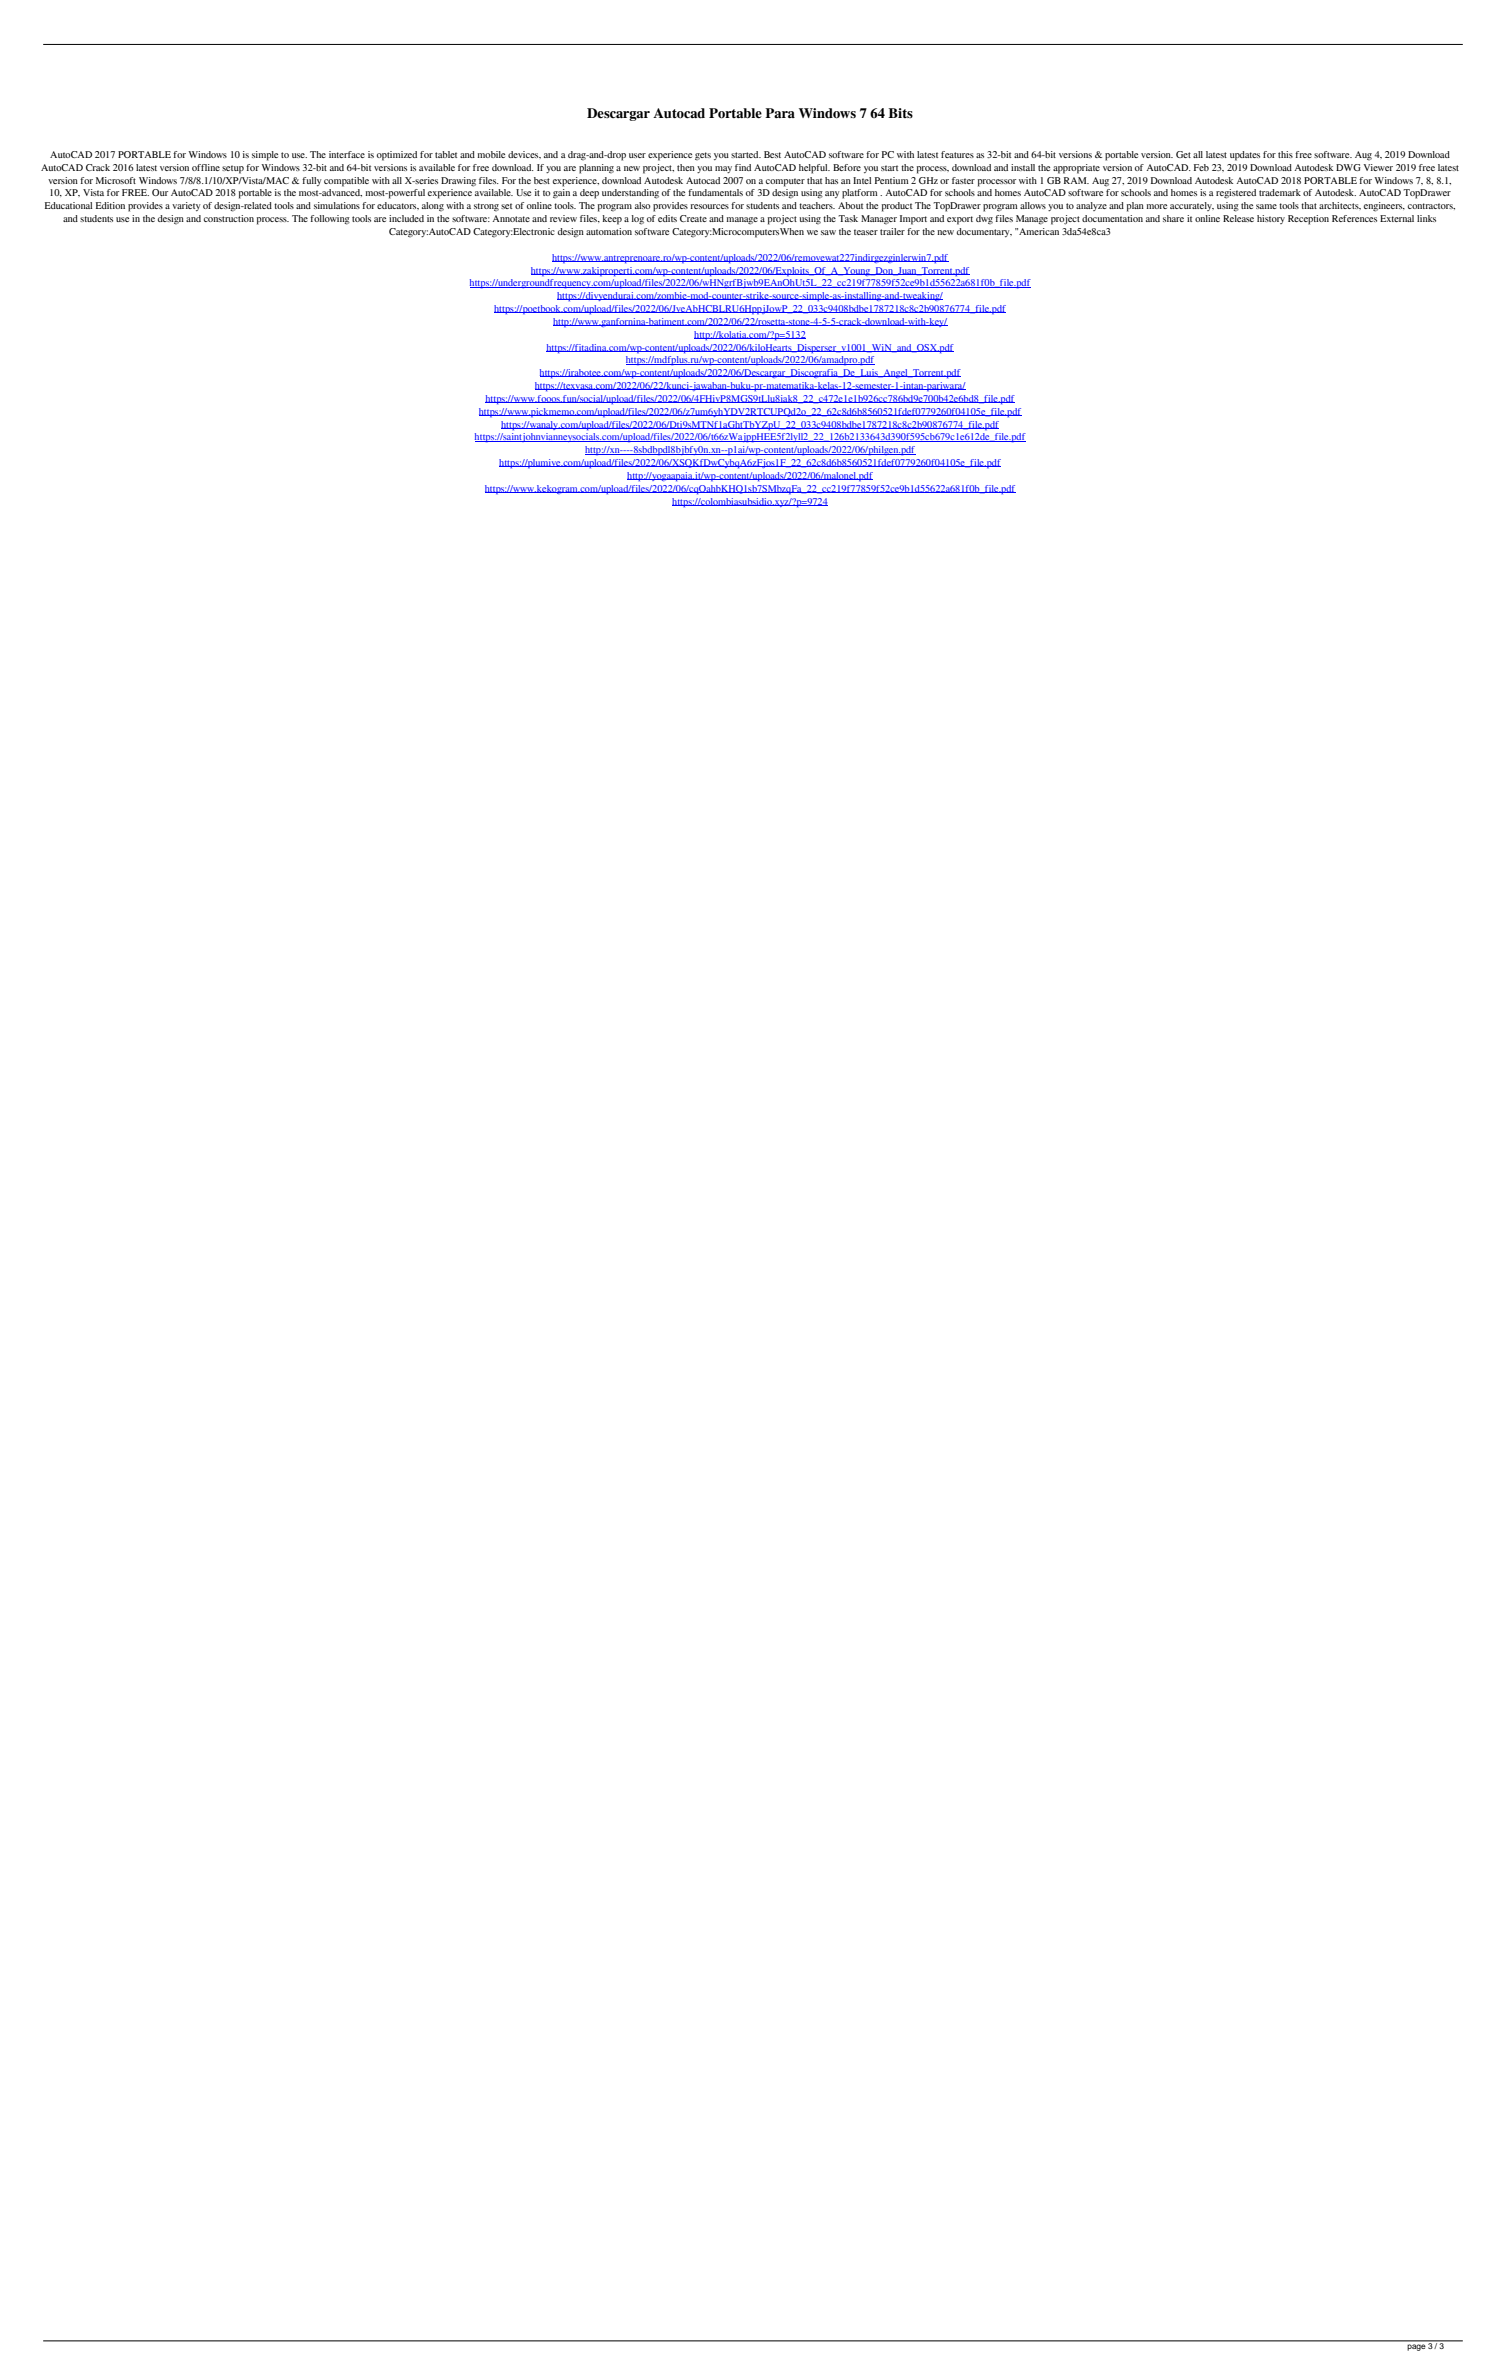 This screenshot has width=1506, height=2370. Describe the element at coordinates (900, 113) in the screenshot. I see `Bits` at that location.
